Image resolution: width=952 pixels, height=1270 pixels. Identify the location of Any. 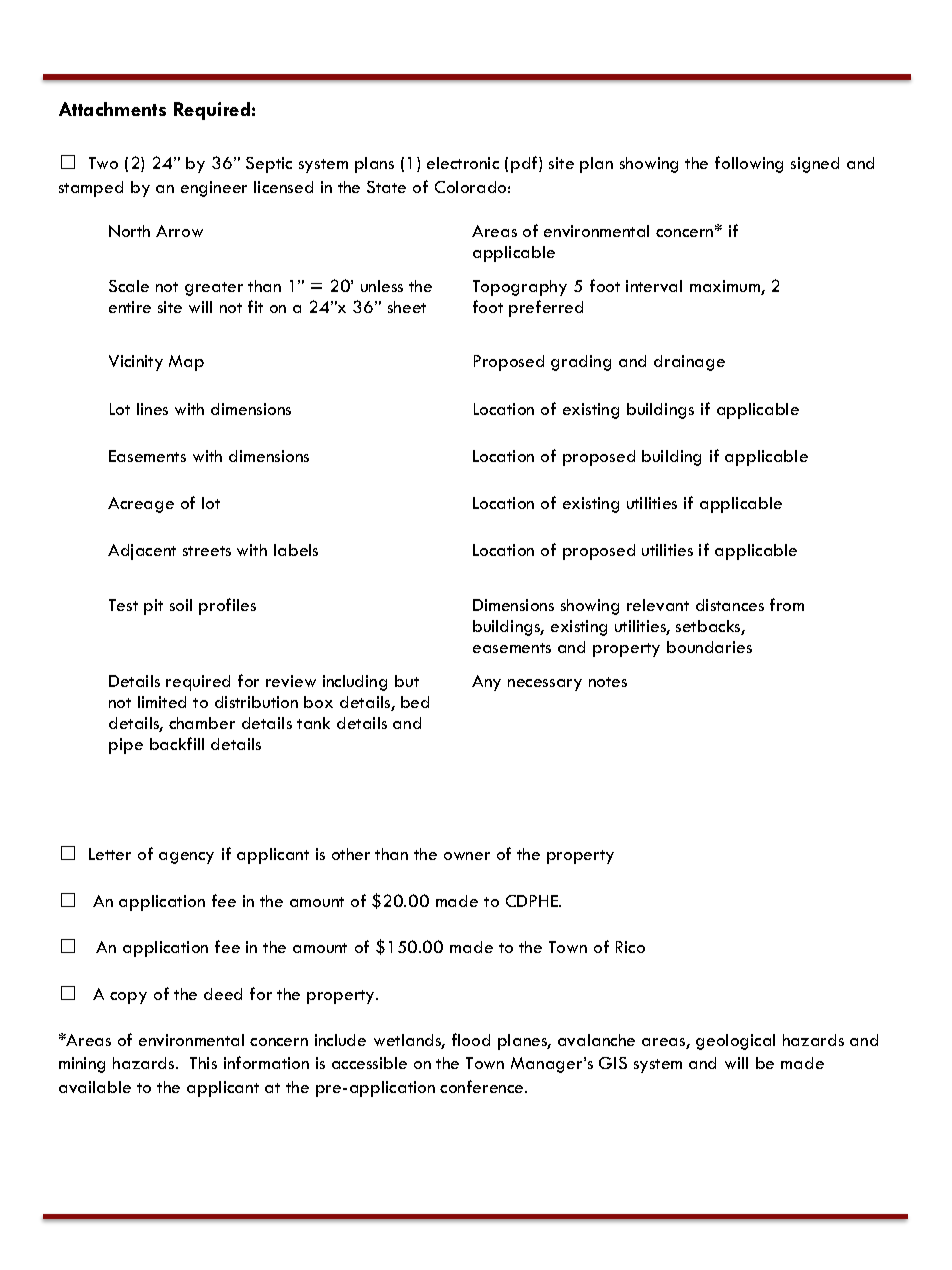
(486, 683).
